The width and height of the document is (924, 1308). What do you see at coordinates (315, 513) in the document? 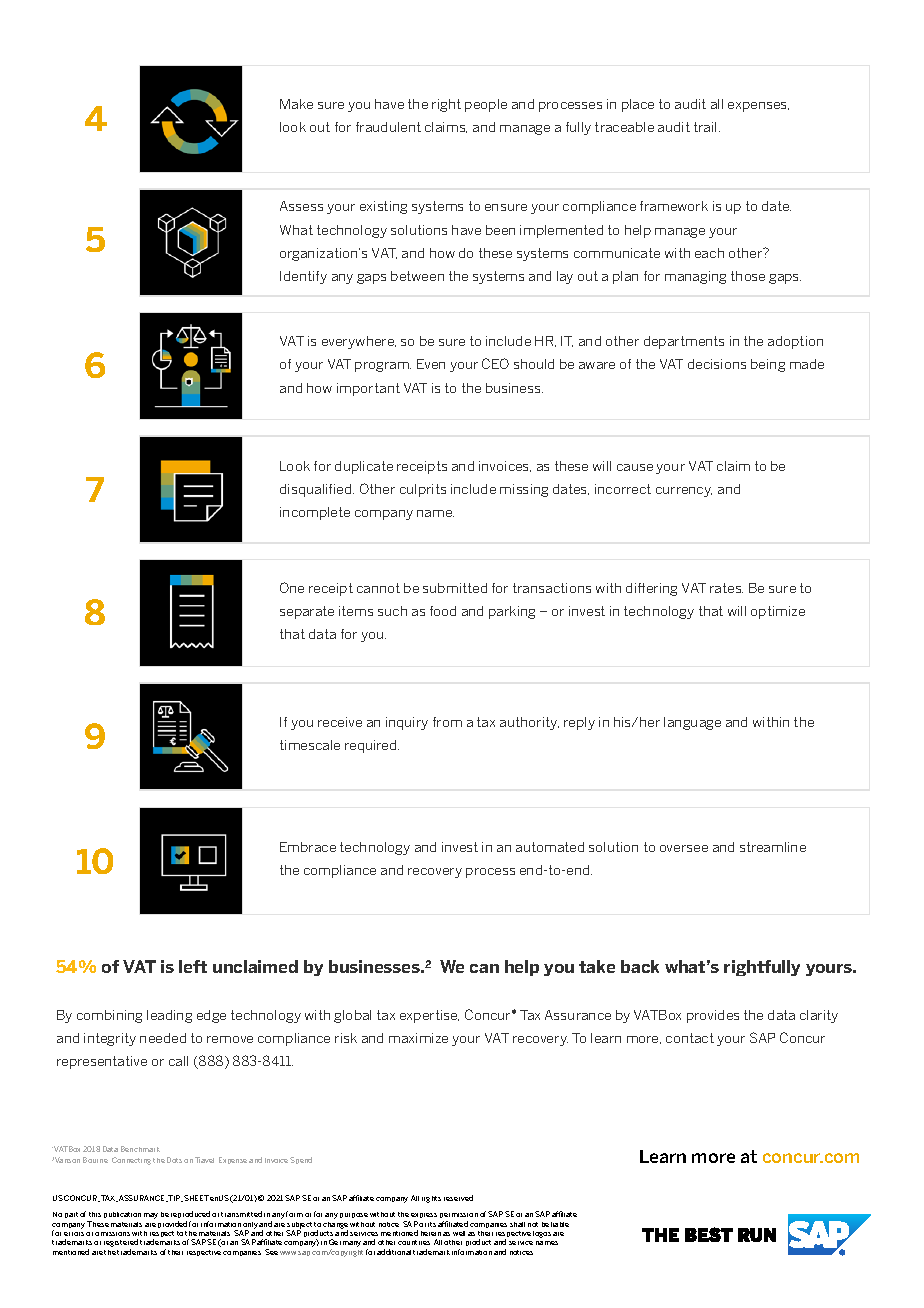
I see `incomplete` at bounding box center [315, 513].
